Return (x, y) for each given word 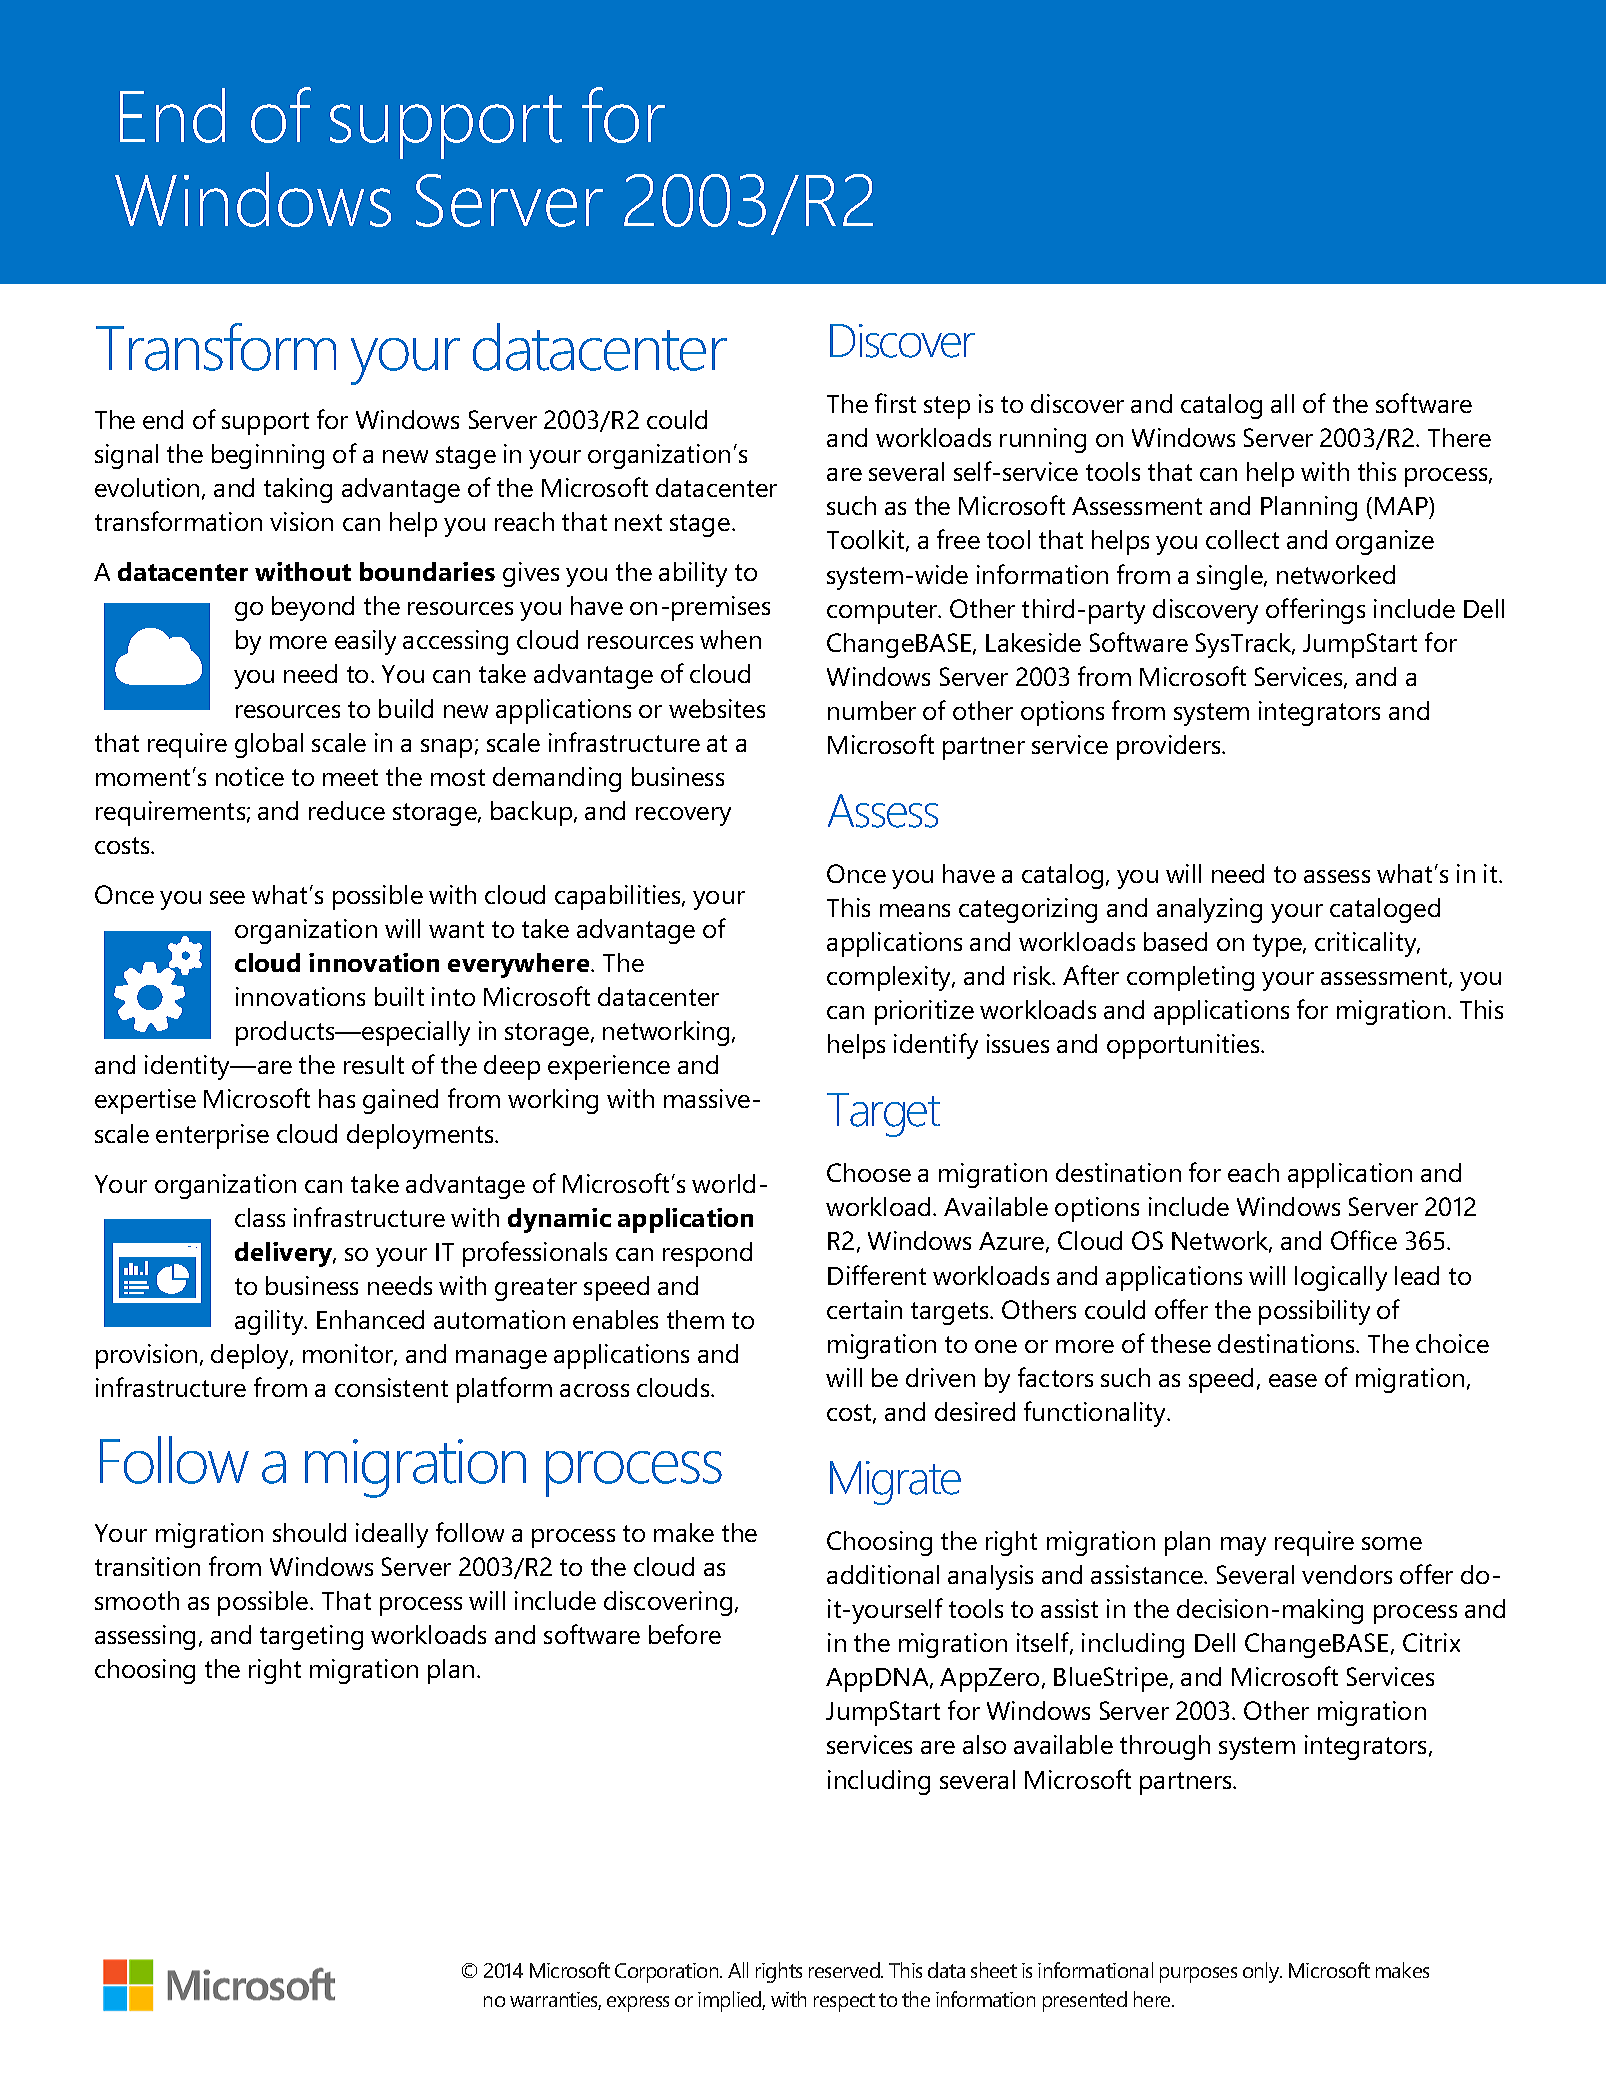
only (1262, 1972)
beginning (268, 456)
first (895, 403)
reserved (845, 1970)
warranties (555, 2001)
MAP (1402, 506)
